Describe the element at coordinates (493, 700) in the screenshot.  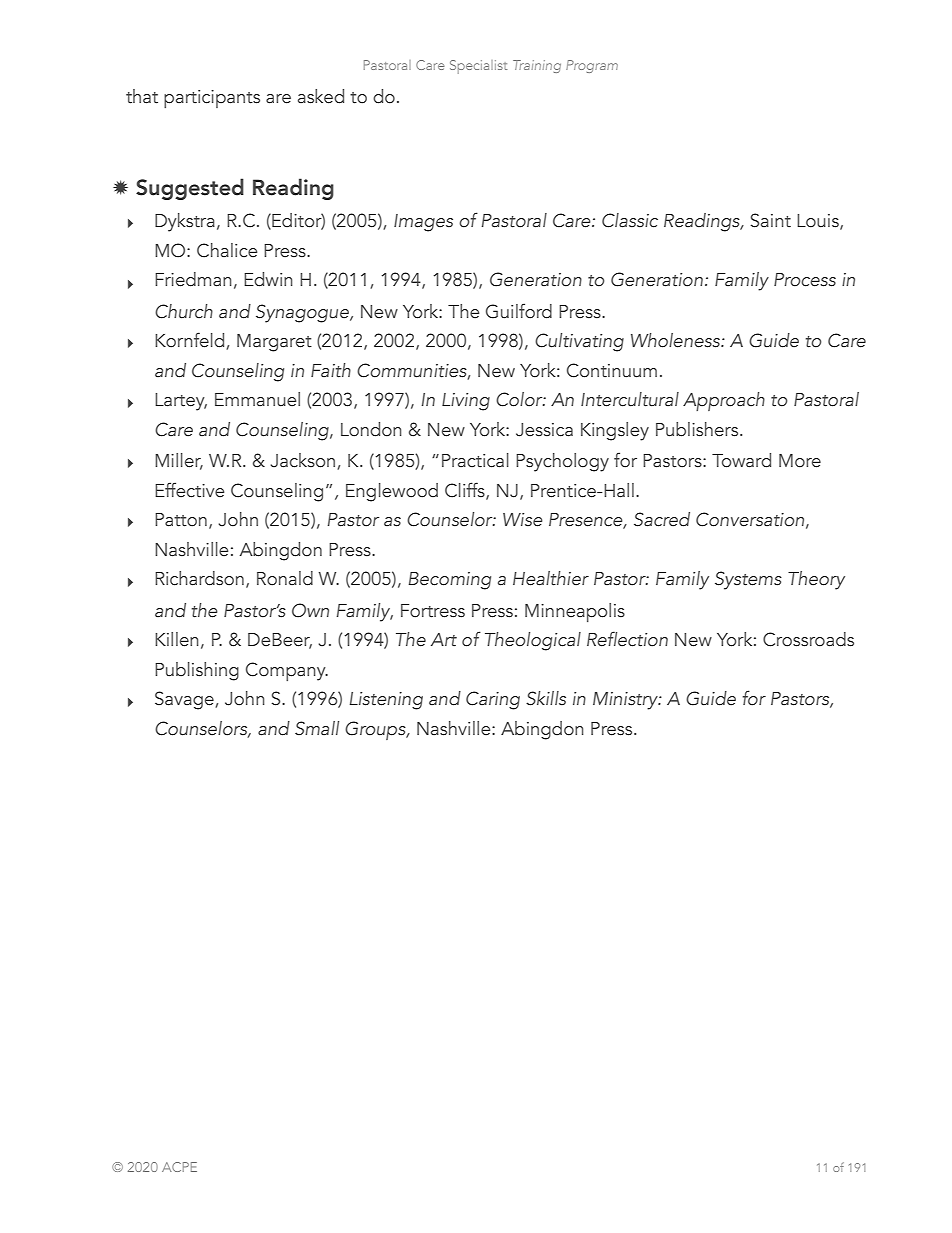
I see `Caring` at that location.
